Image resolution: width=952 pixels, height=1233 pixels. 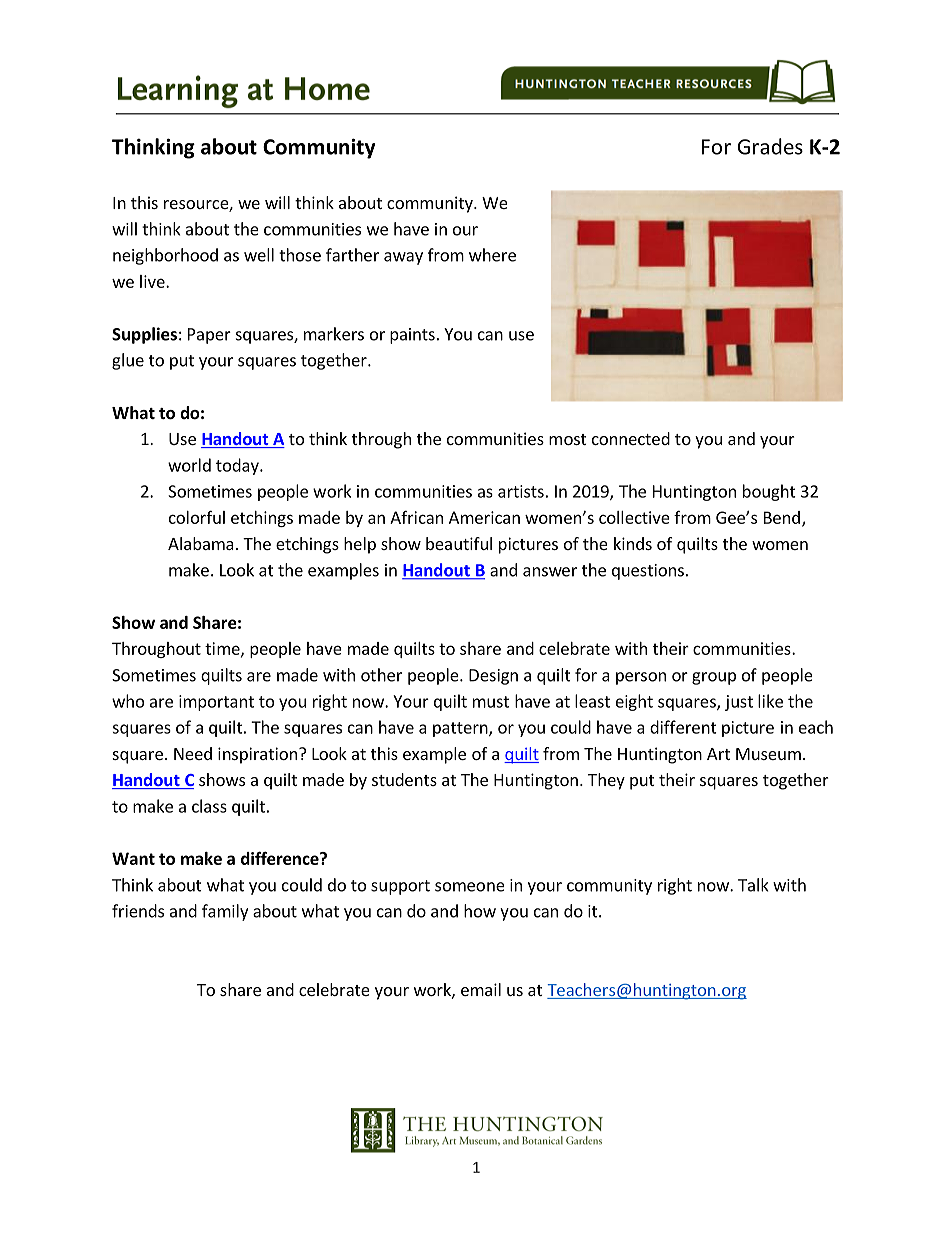 I want to click on beautiful, so click(x=459, y=543).
